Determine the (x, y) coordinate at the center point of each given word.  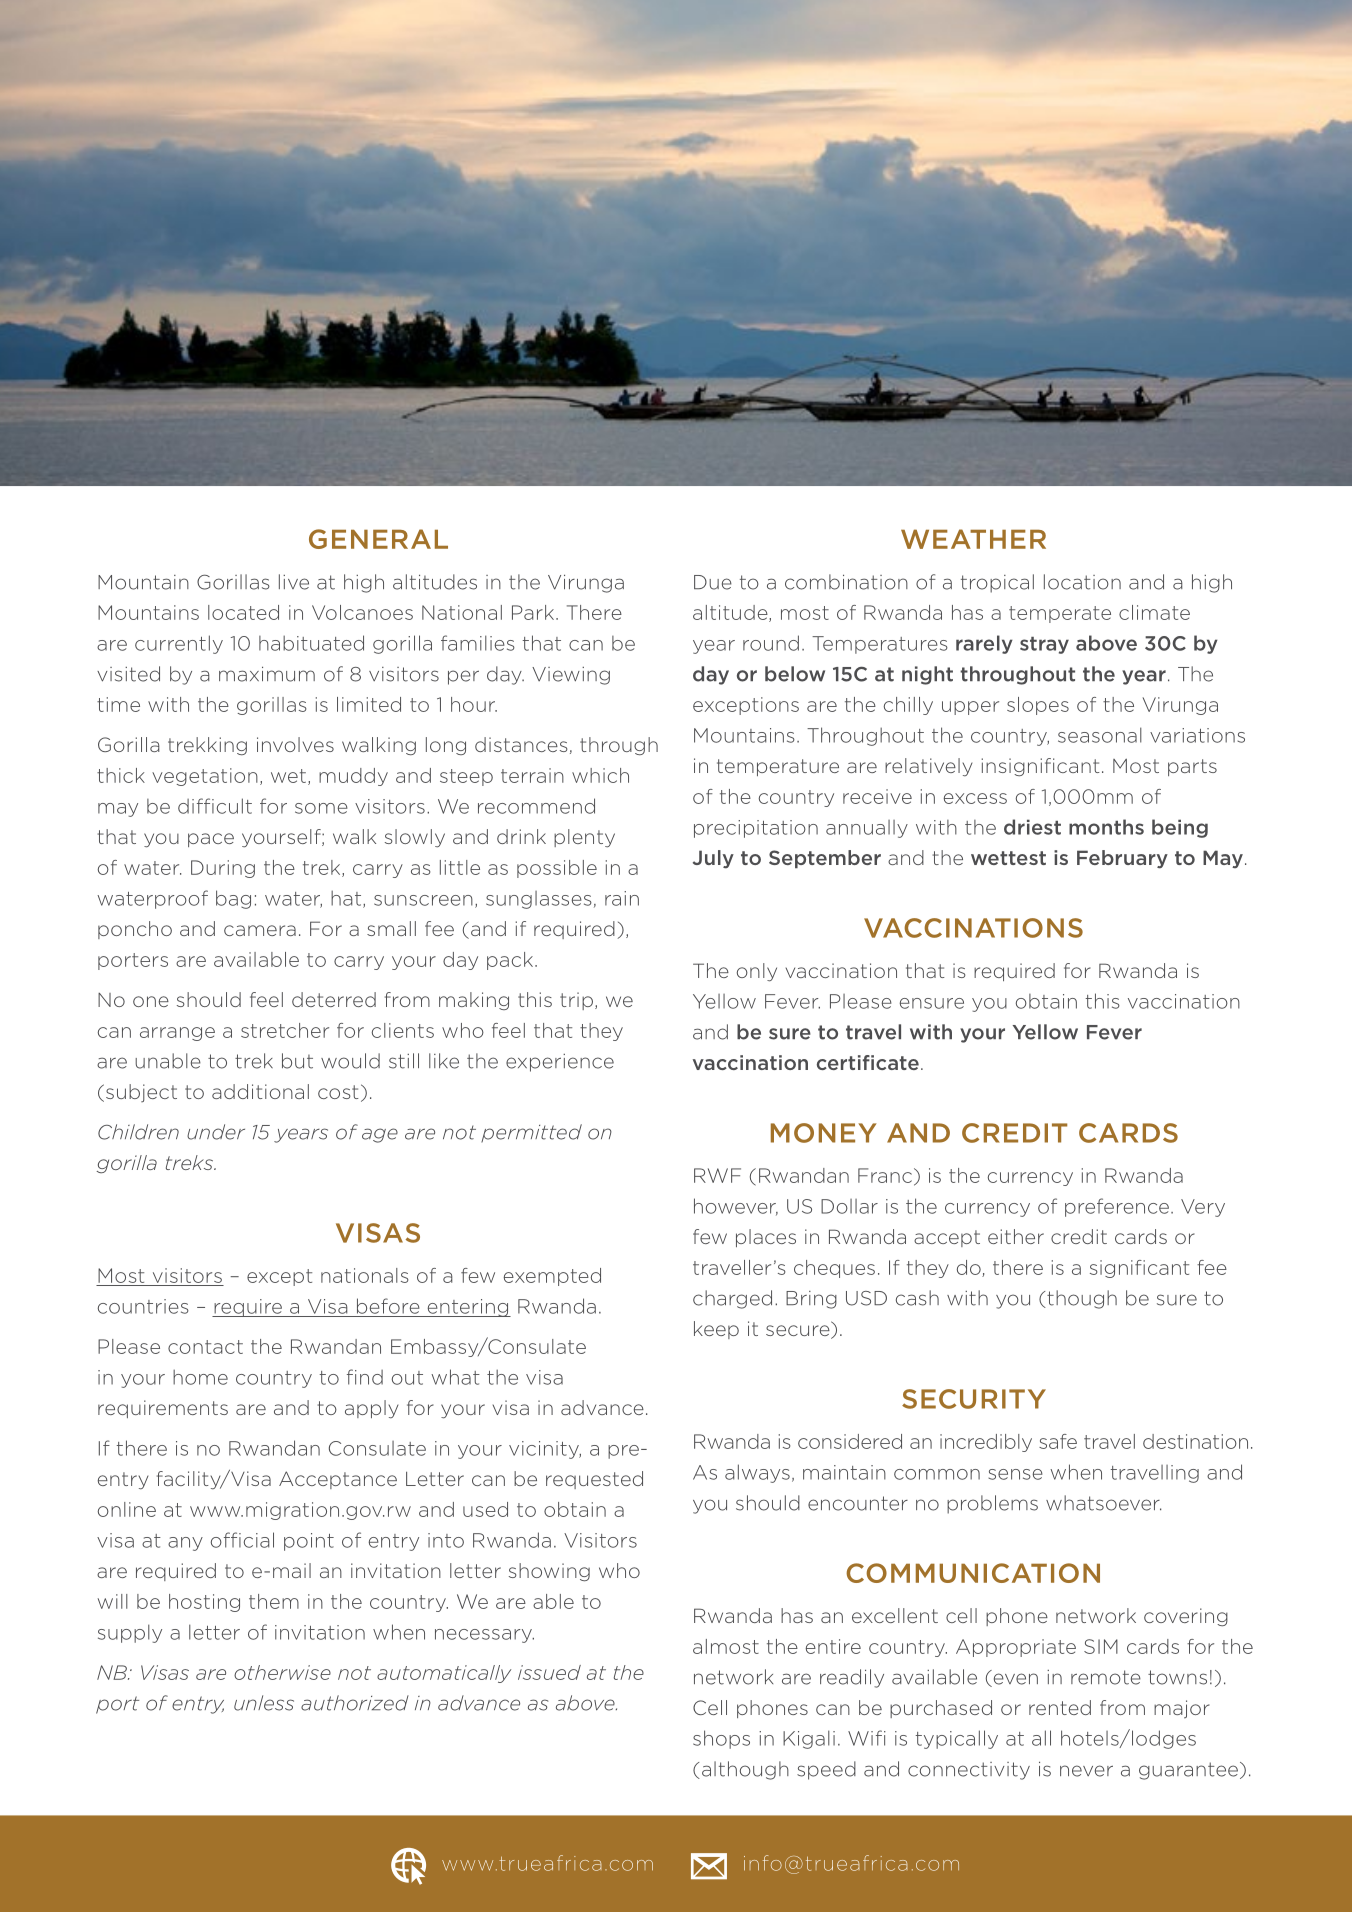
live (294, 582)
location (1082, 582)
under (216, 1132)
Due (713, 582)
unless (264, 1703)
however (736, 1207)
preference (1117, 1207)
